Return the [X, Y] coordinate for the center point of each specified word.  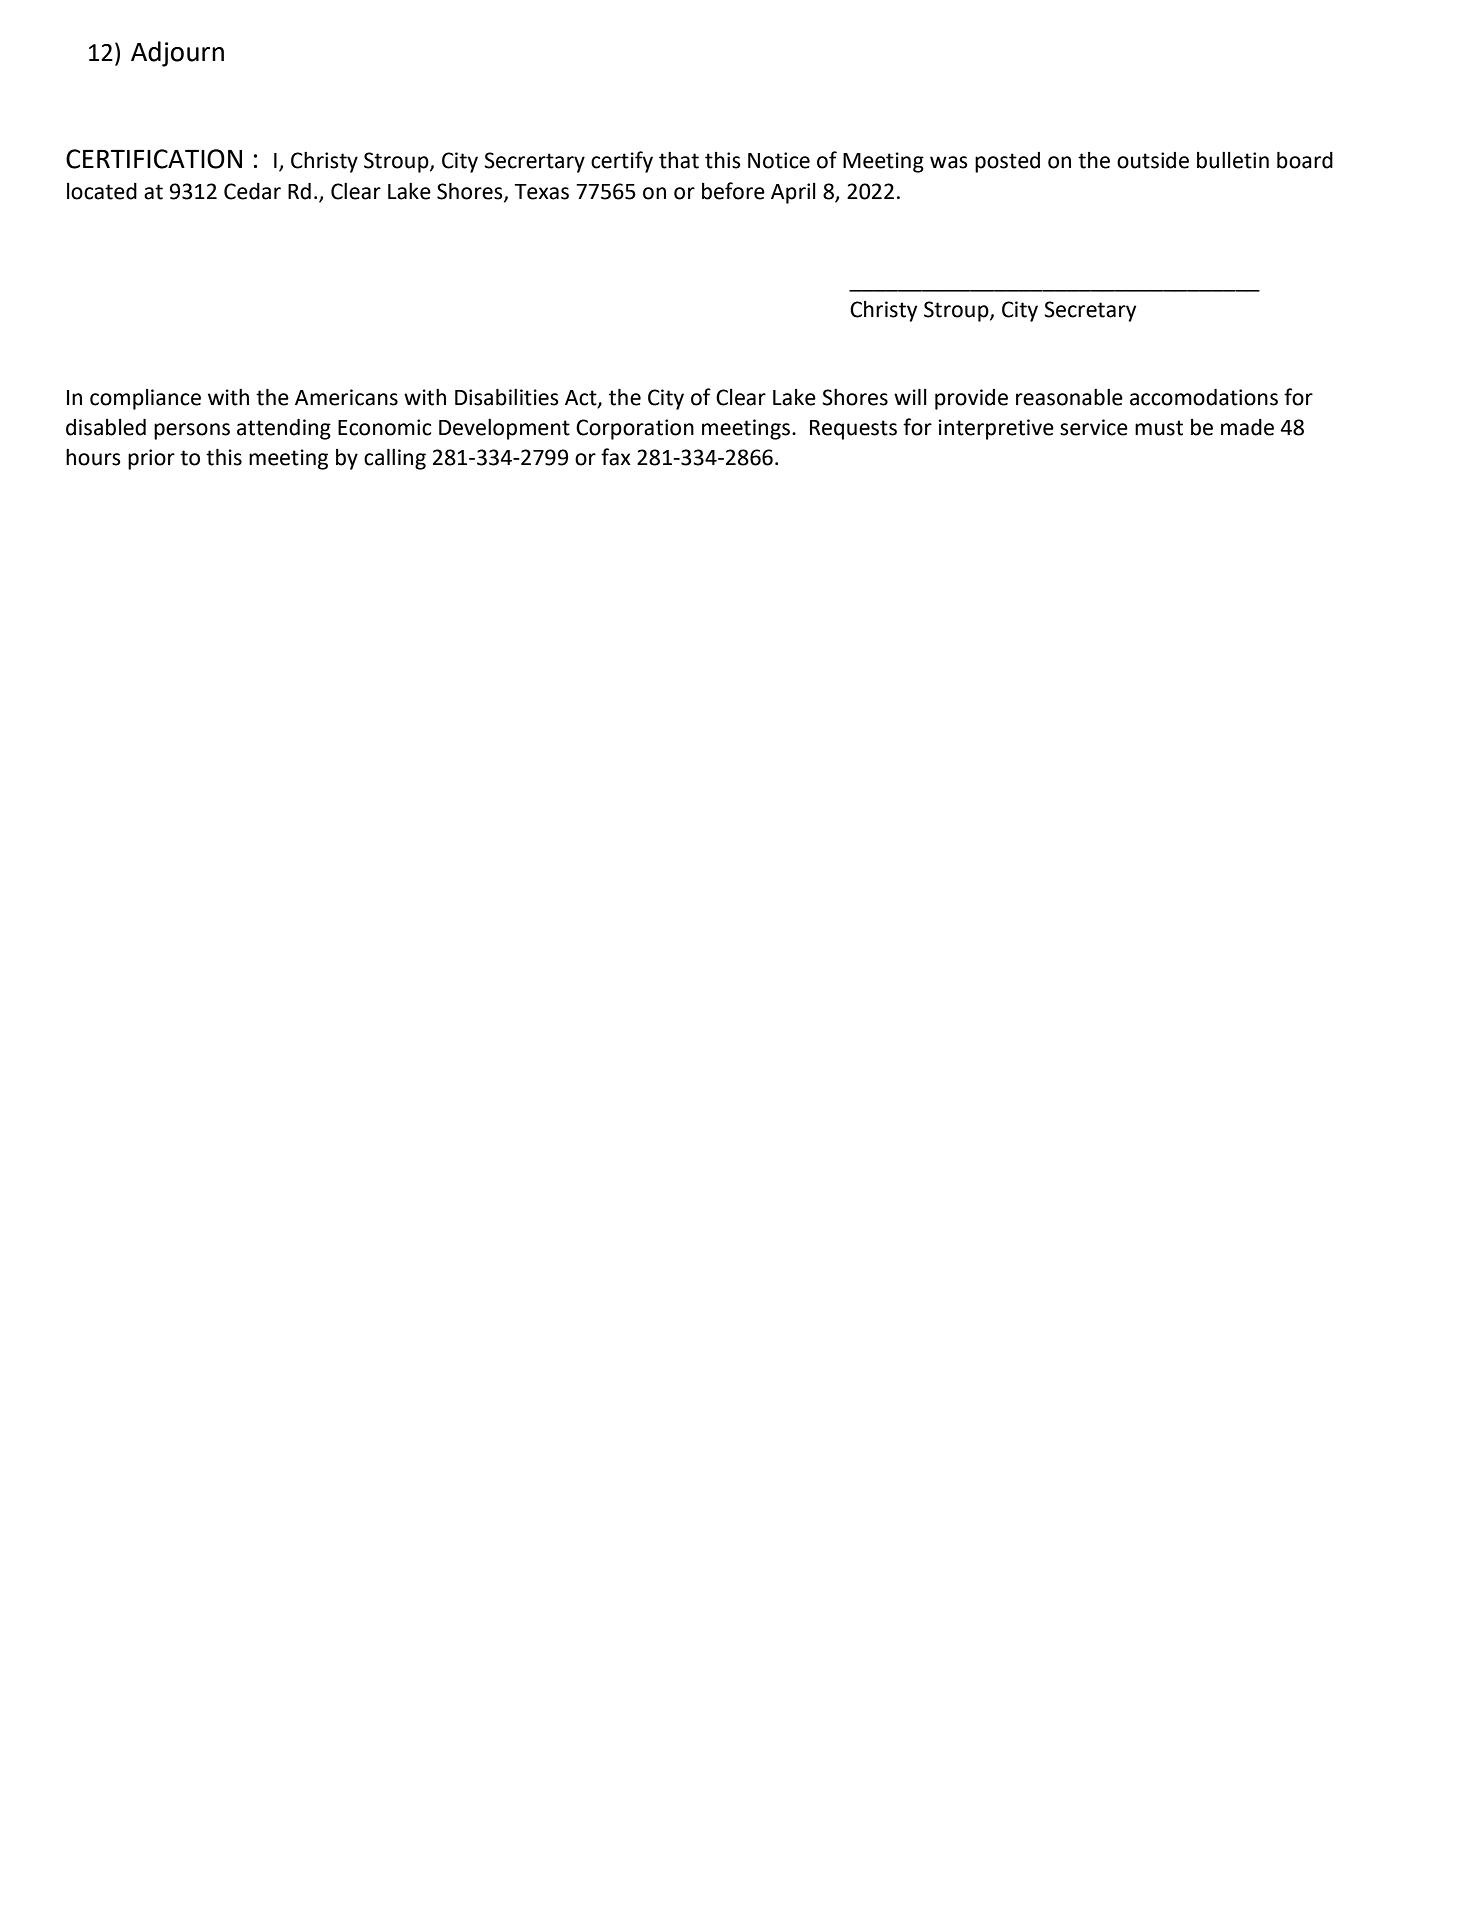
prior [151, 459]
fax [616, 457]
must [1159, 428]
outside [1153, 160]
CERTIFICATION [154, 159]
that [679, 160]
